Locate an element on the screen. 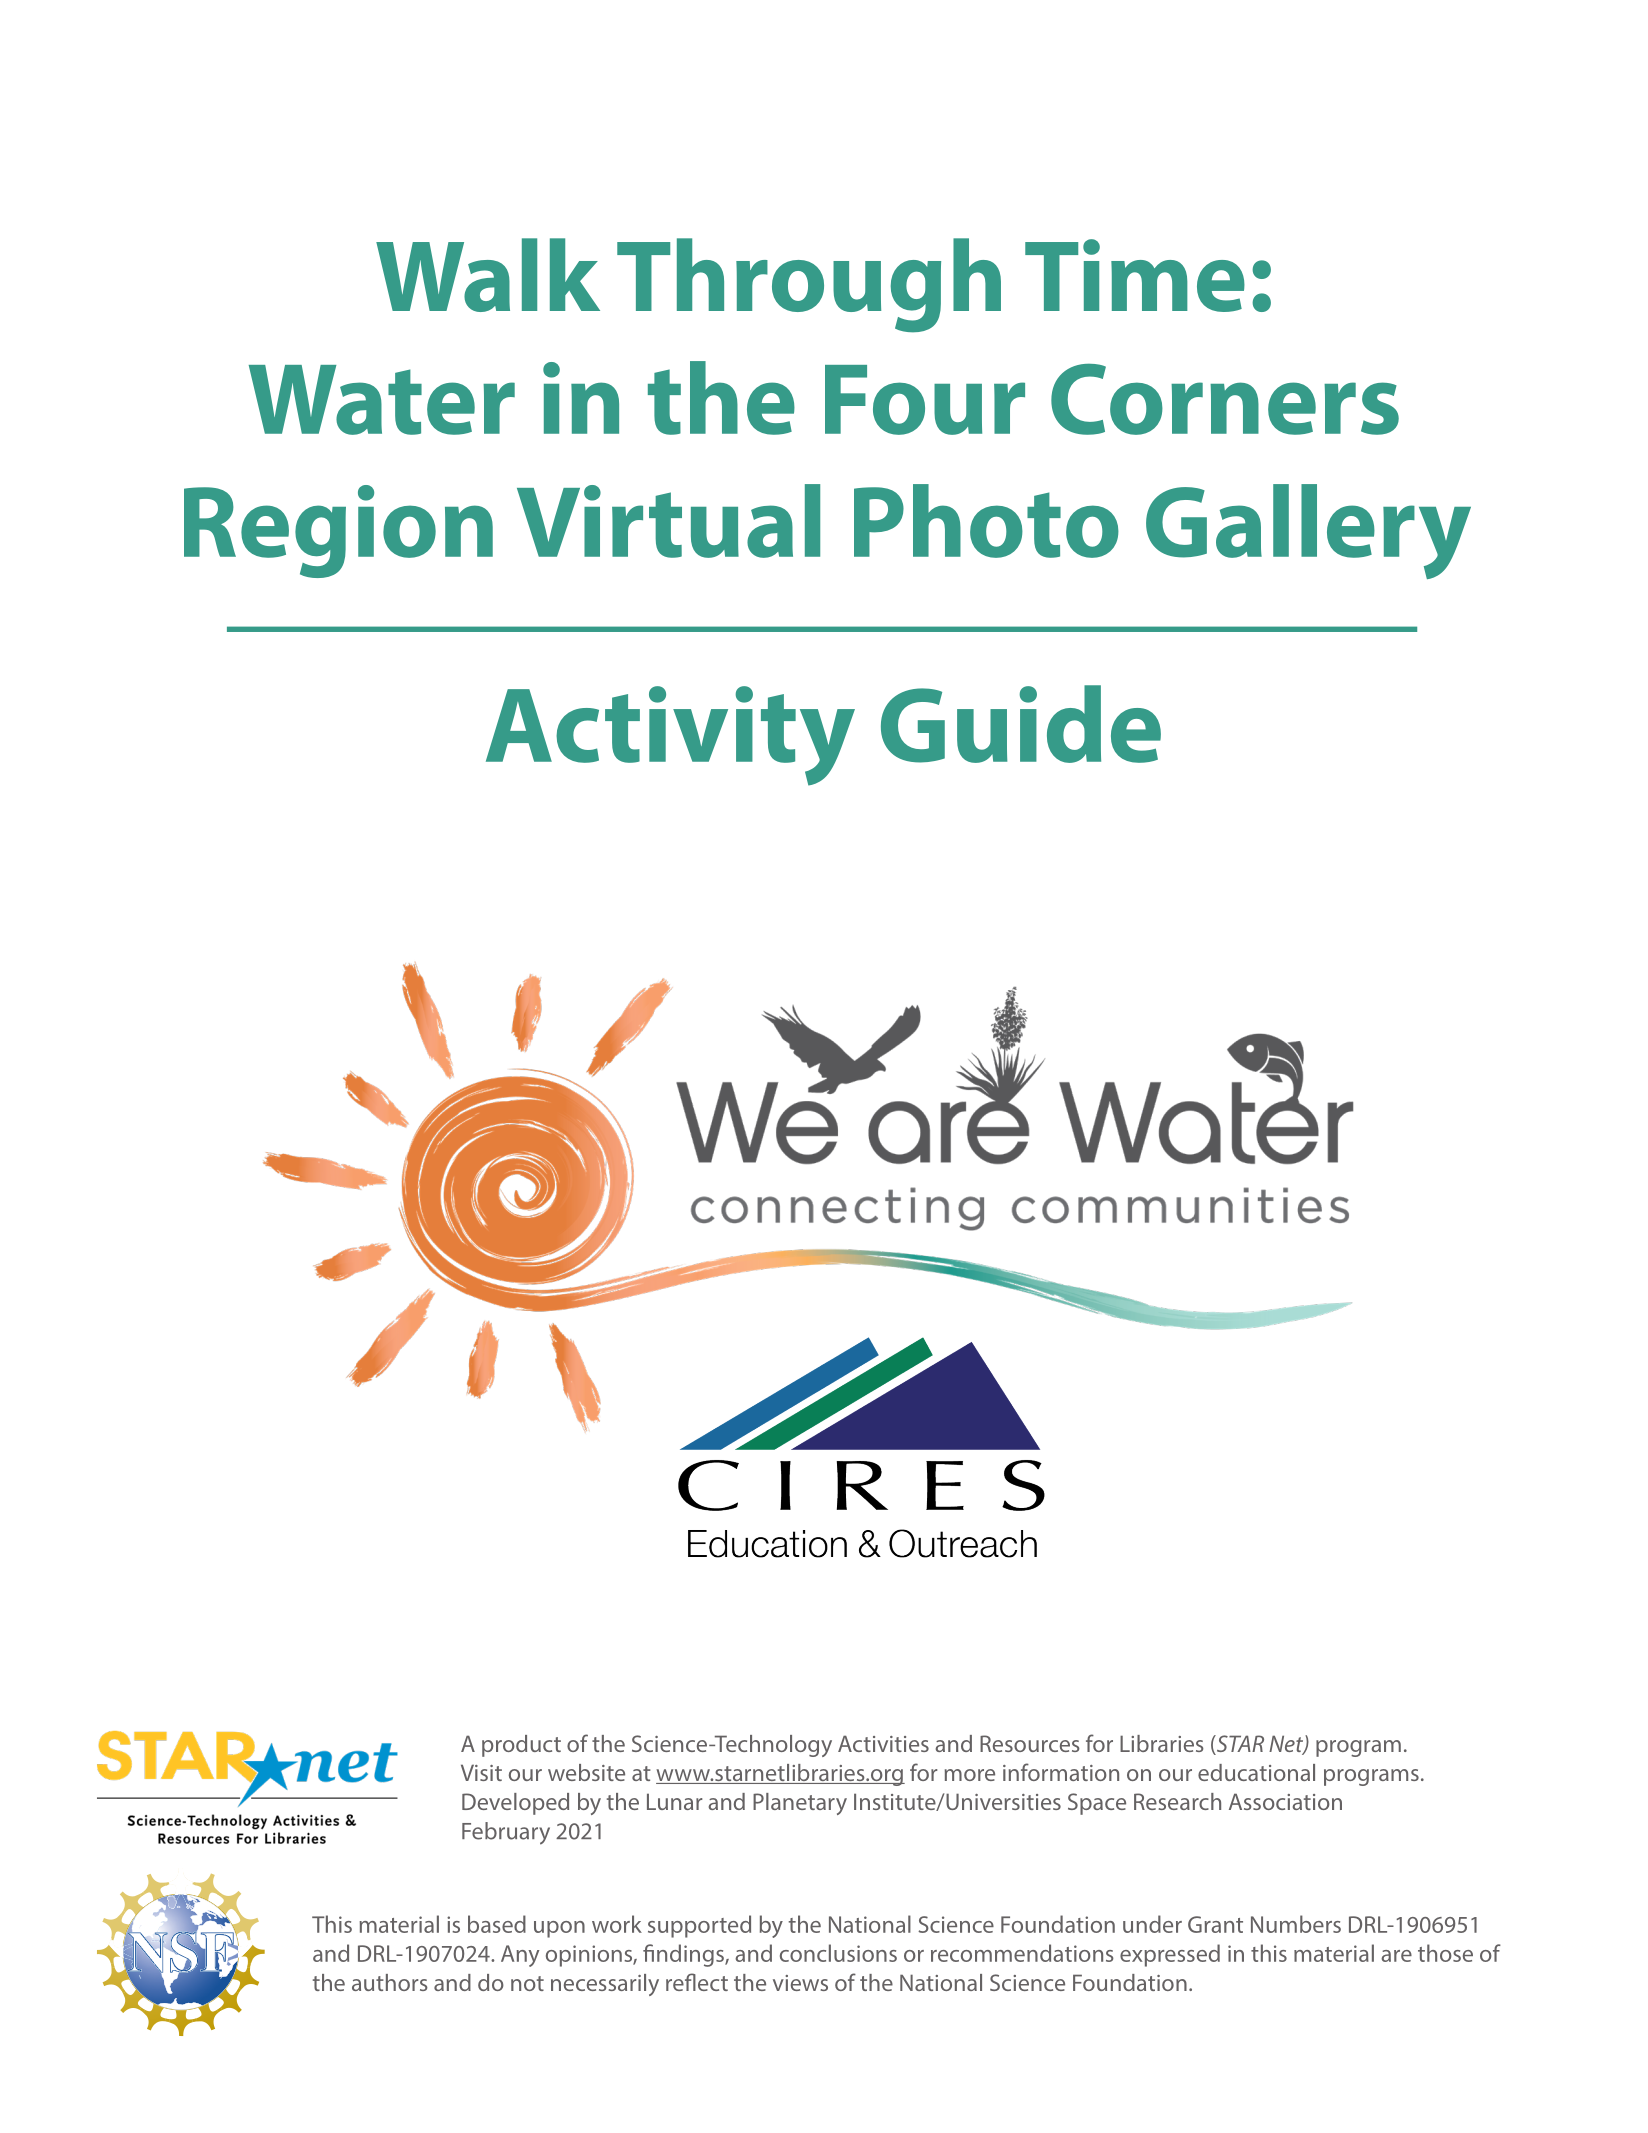 This screenshot has width=1648, height=2133. Activity is located at coordinates (670, 736).
